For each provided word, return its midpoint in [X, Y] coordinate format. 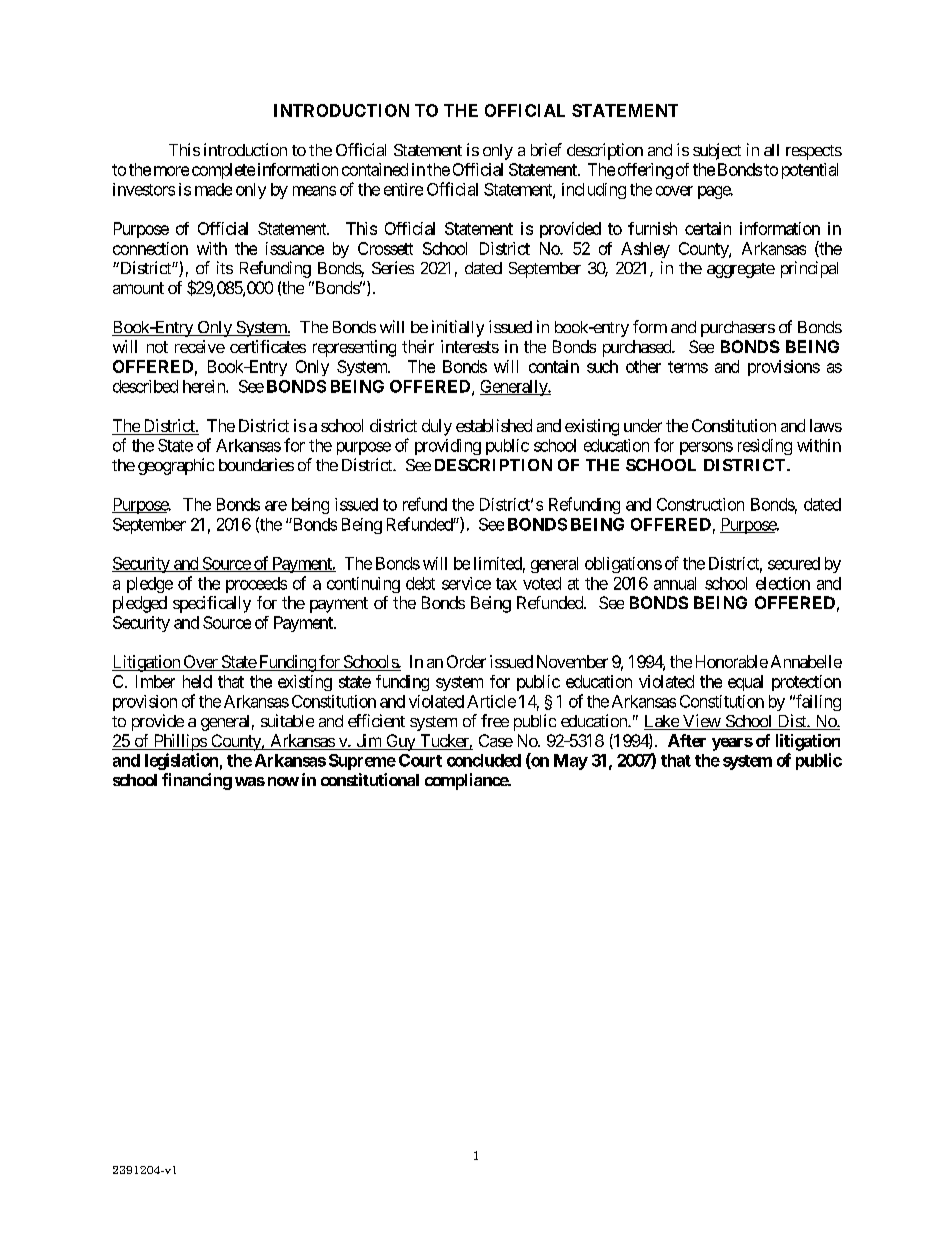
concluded [484, 760]
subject [717, 151]
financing [197, 781]
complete [223, 171]
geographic [176, 466]
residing [765, 447]
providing [448, 447]
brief [546, 149]
